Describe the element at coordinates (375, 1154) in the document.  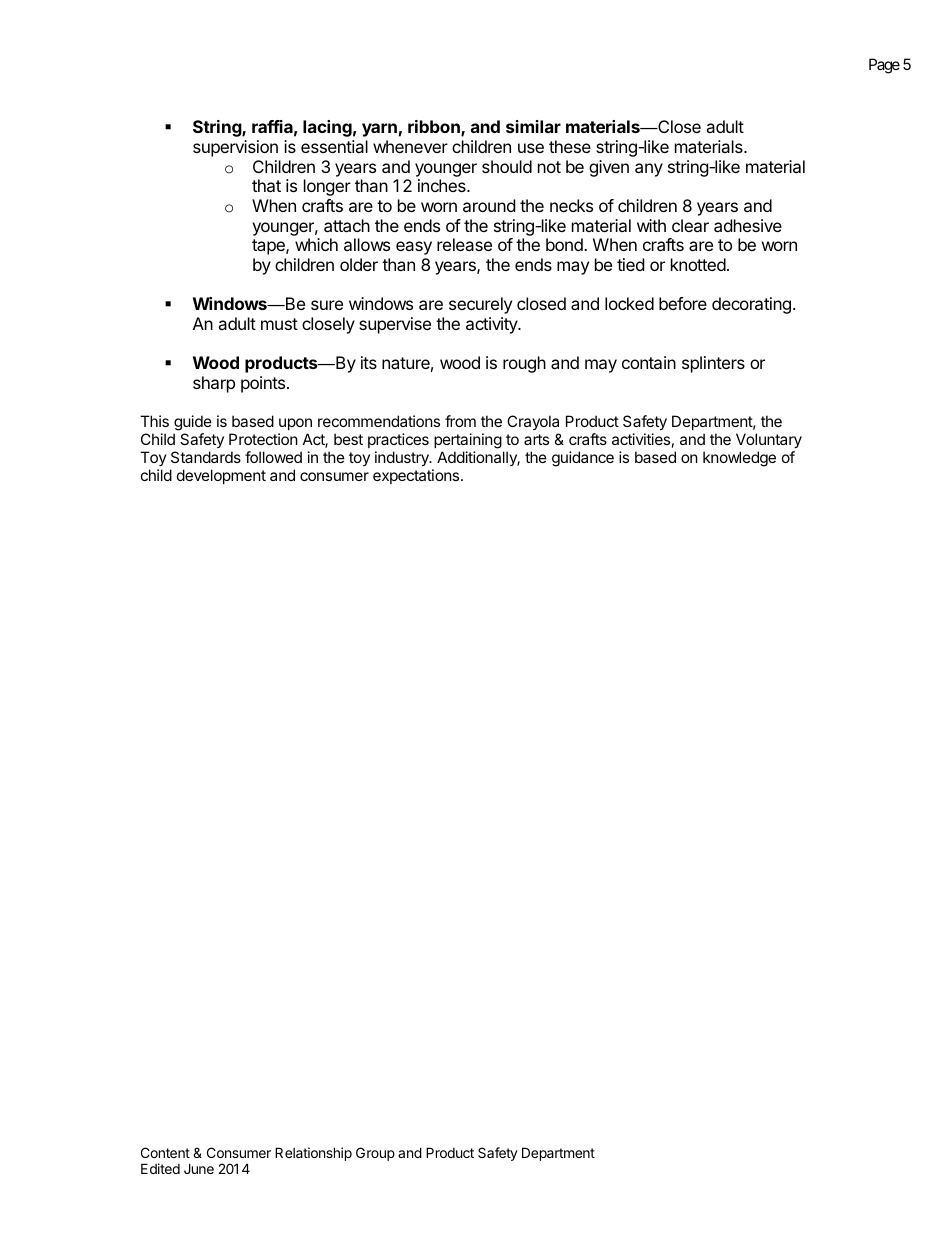
I see `Group` at that location.
